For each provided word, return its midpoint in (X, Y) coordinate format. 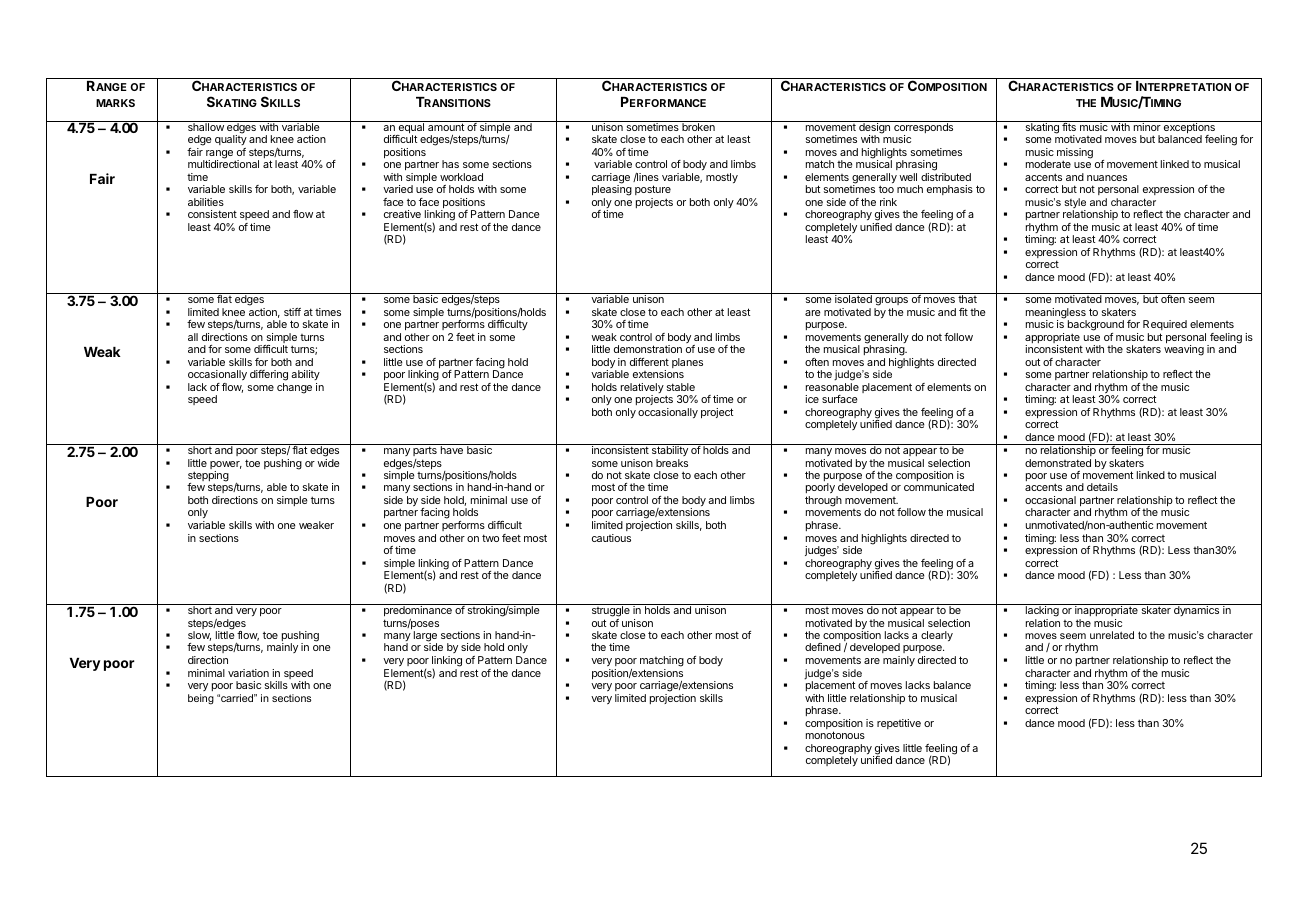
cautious (611, 538)
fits (1069, 126)
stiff (292, 312)
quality (231, 142)
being (201, 699)
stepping (208, 477)
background (1096, 327)
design (875, 128)
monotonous (835, 735)
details (1102, 487)
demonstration (648, 349)
